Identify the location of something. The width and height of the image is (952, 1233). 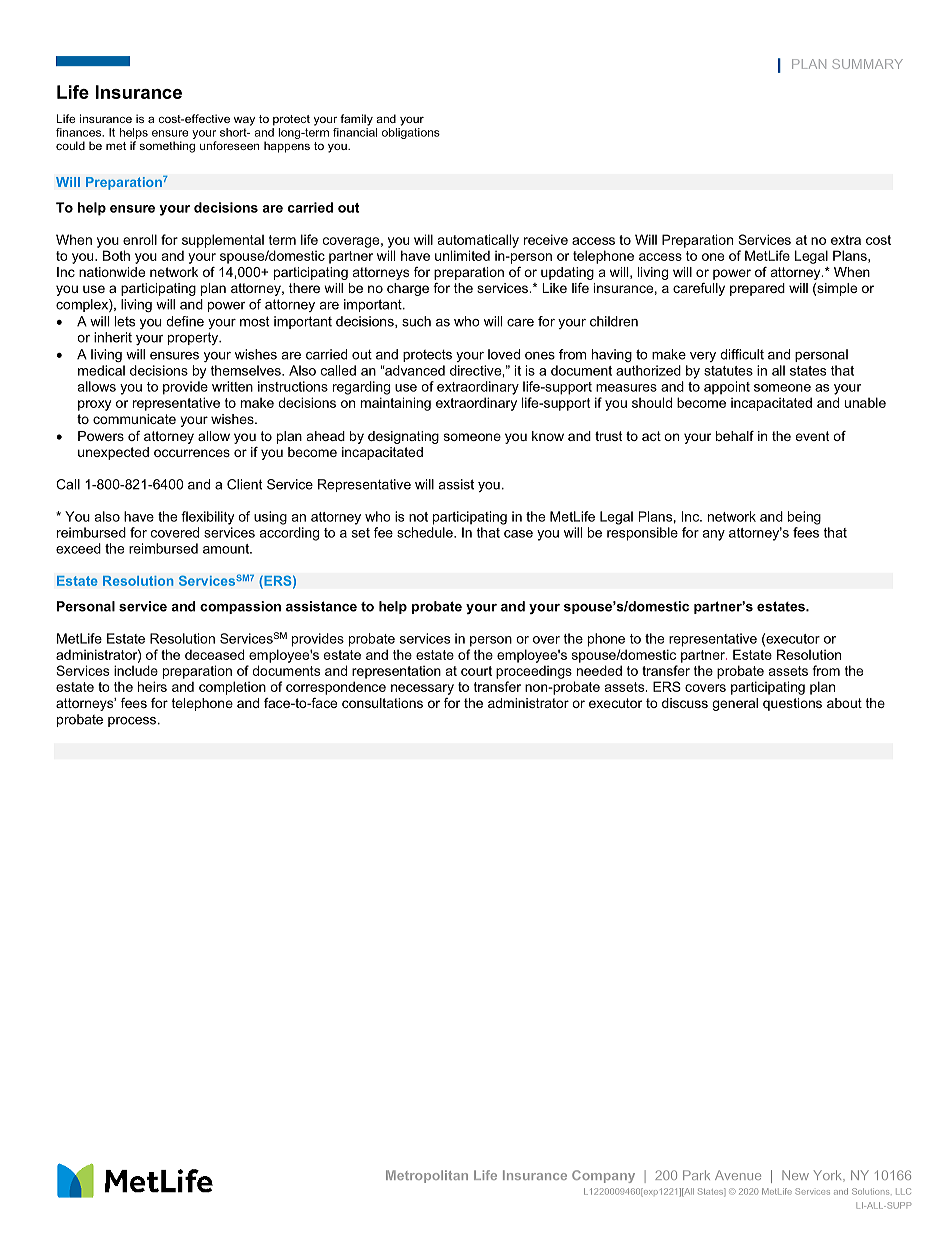
(167, 147).
